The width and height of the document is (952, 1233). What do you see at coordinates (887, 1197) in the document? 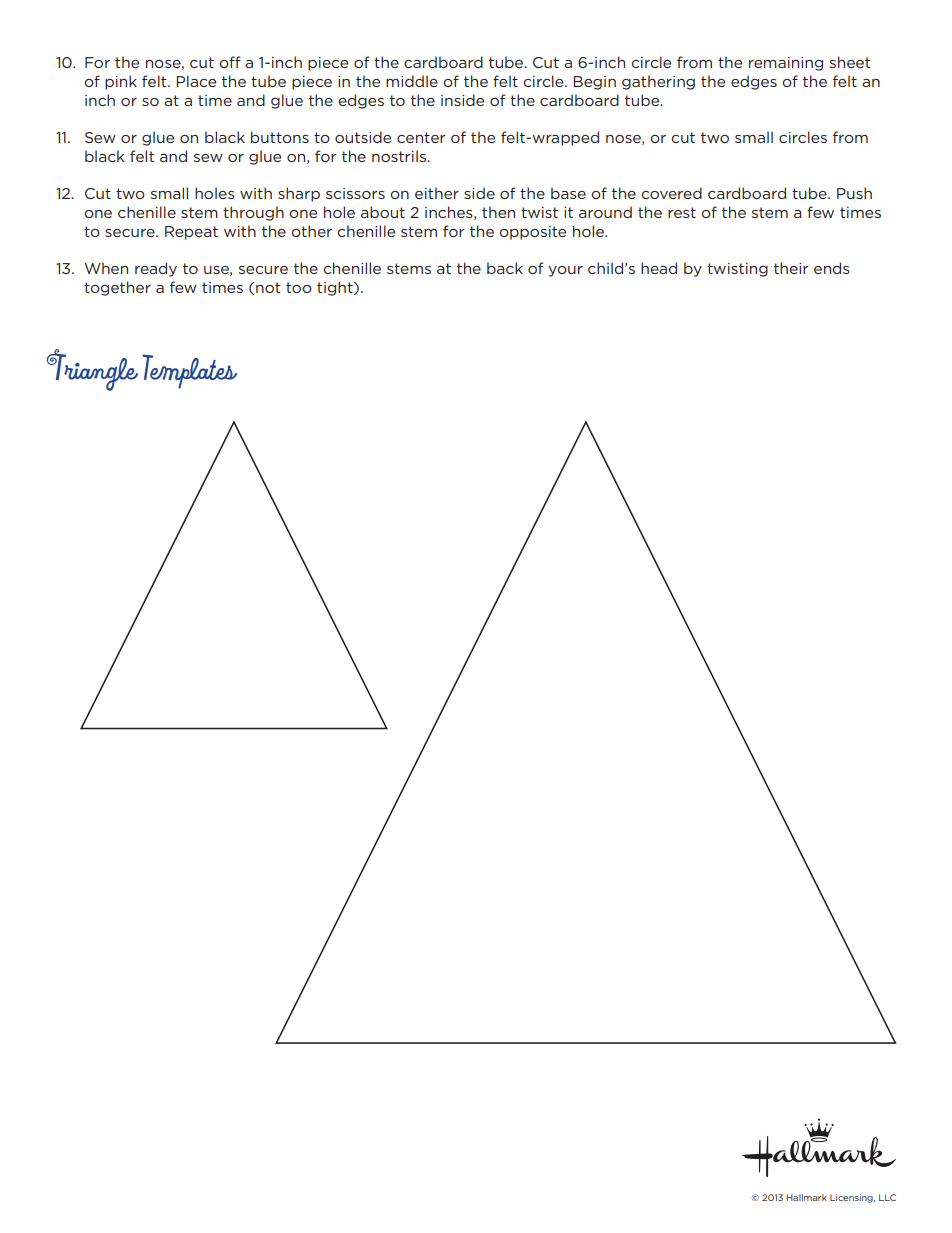
I see `LLC` at bounding box center [887, 1197].
